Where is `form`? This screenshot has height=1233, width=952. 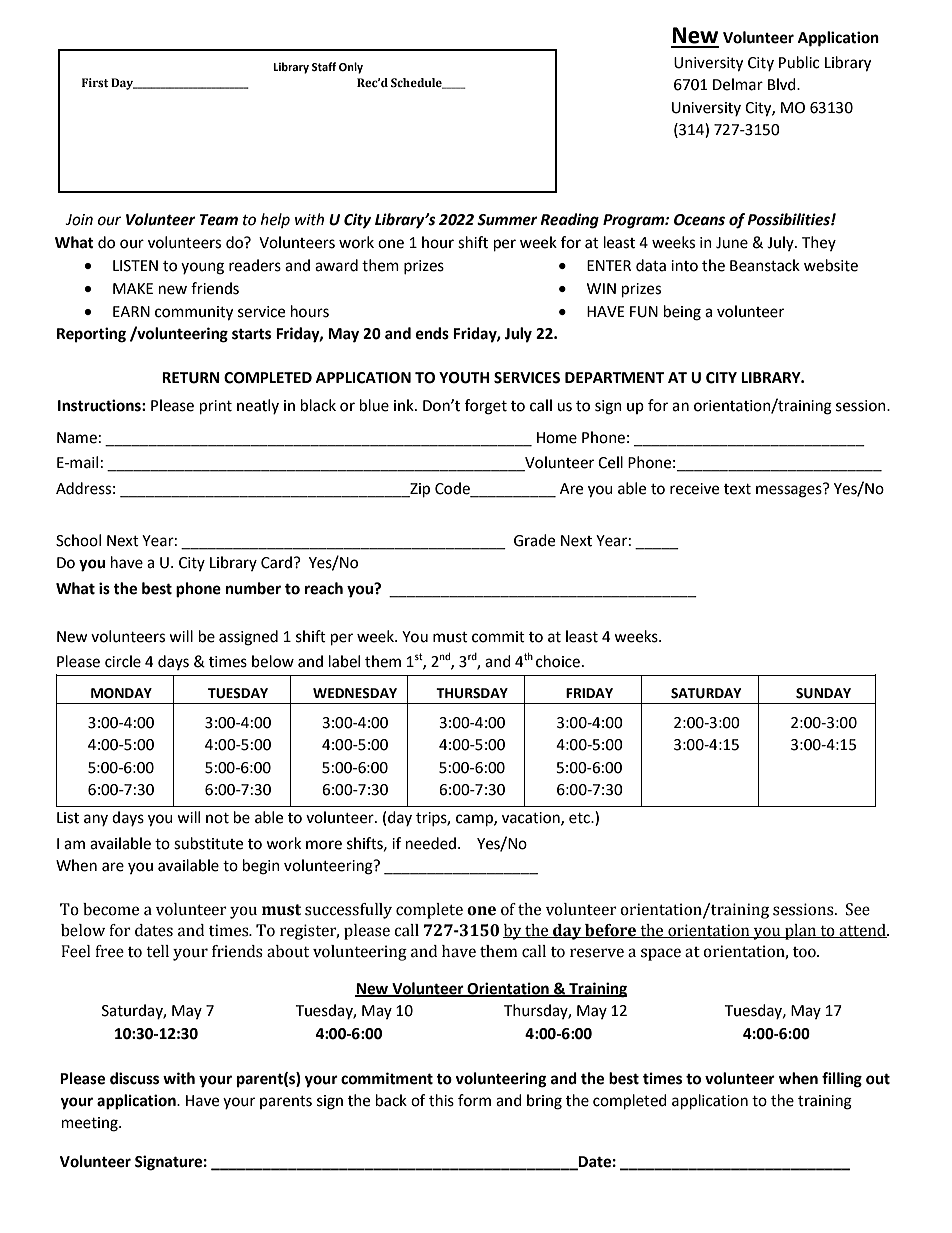 form is located at coordinates (474, 1100).
